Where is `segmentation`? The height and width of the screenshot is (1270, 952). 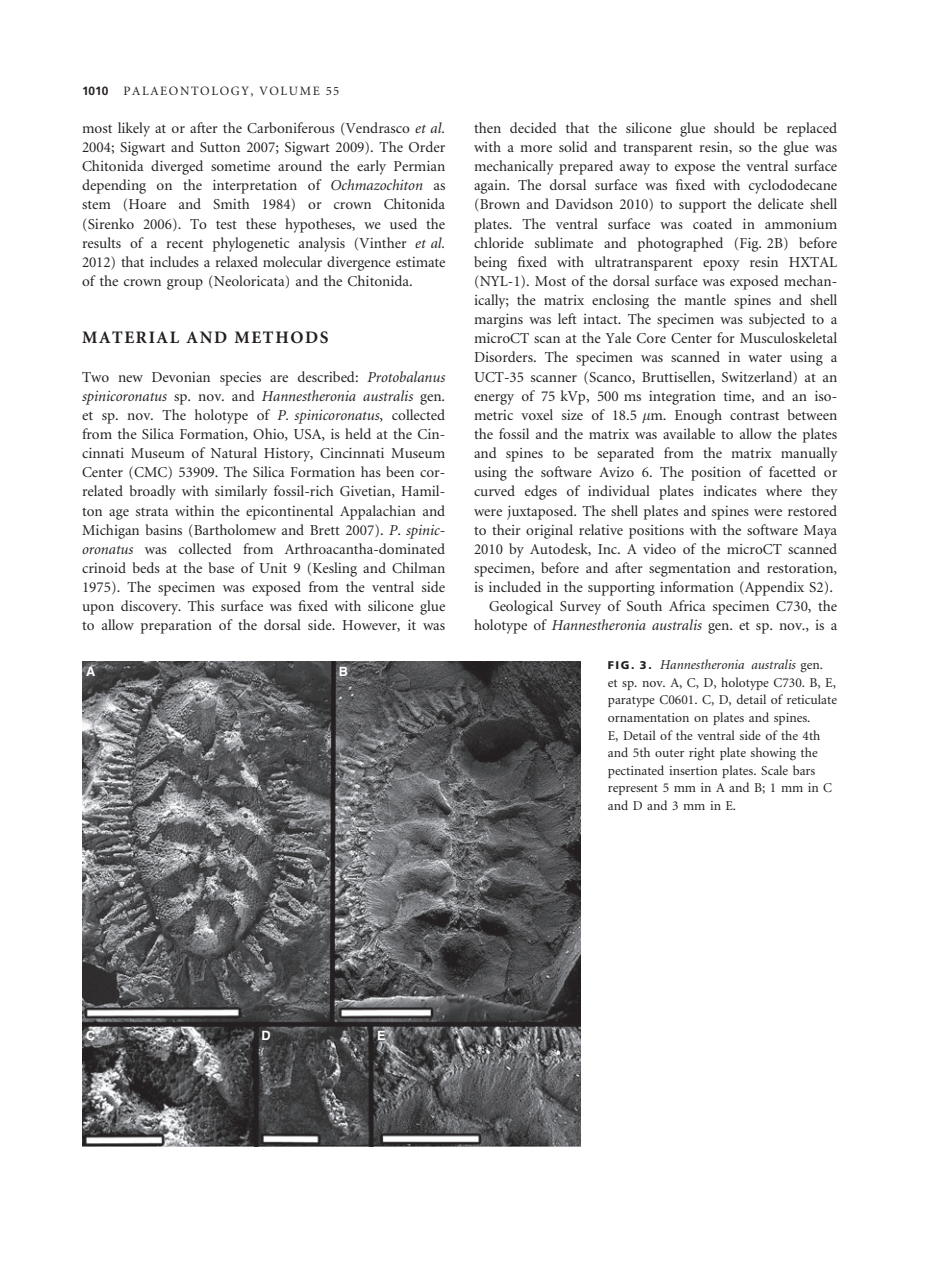
segmentation is located at coordinates (690, 570).
